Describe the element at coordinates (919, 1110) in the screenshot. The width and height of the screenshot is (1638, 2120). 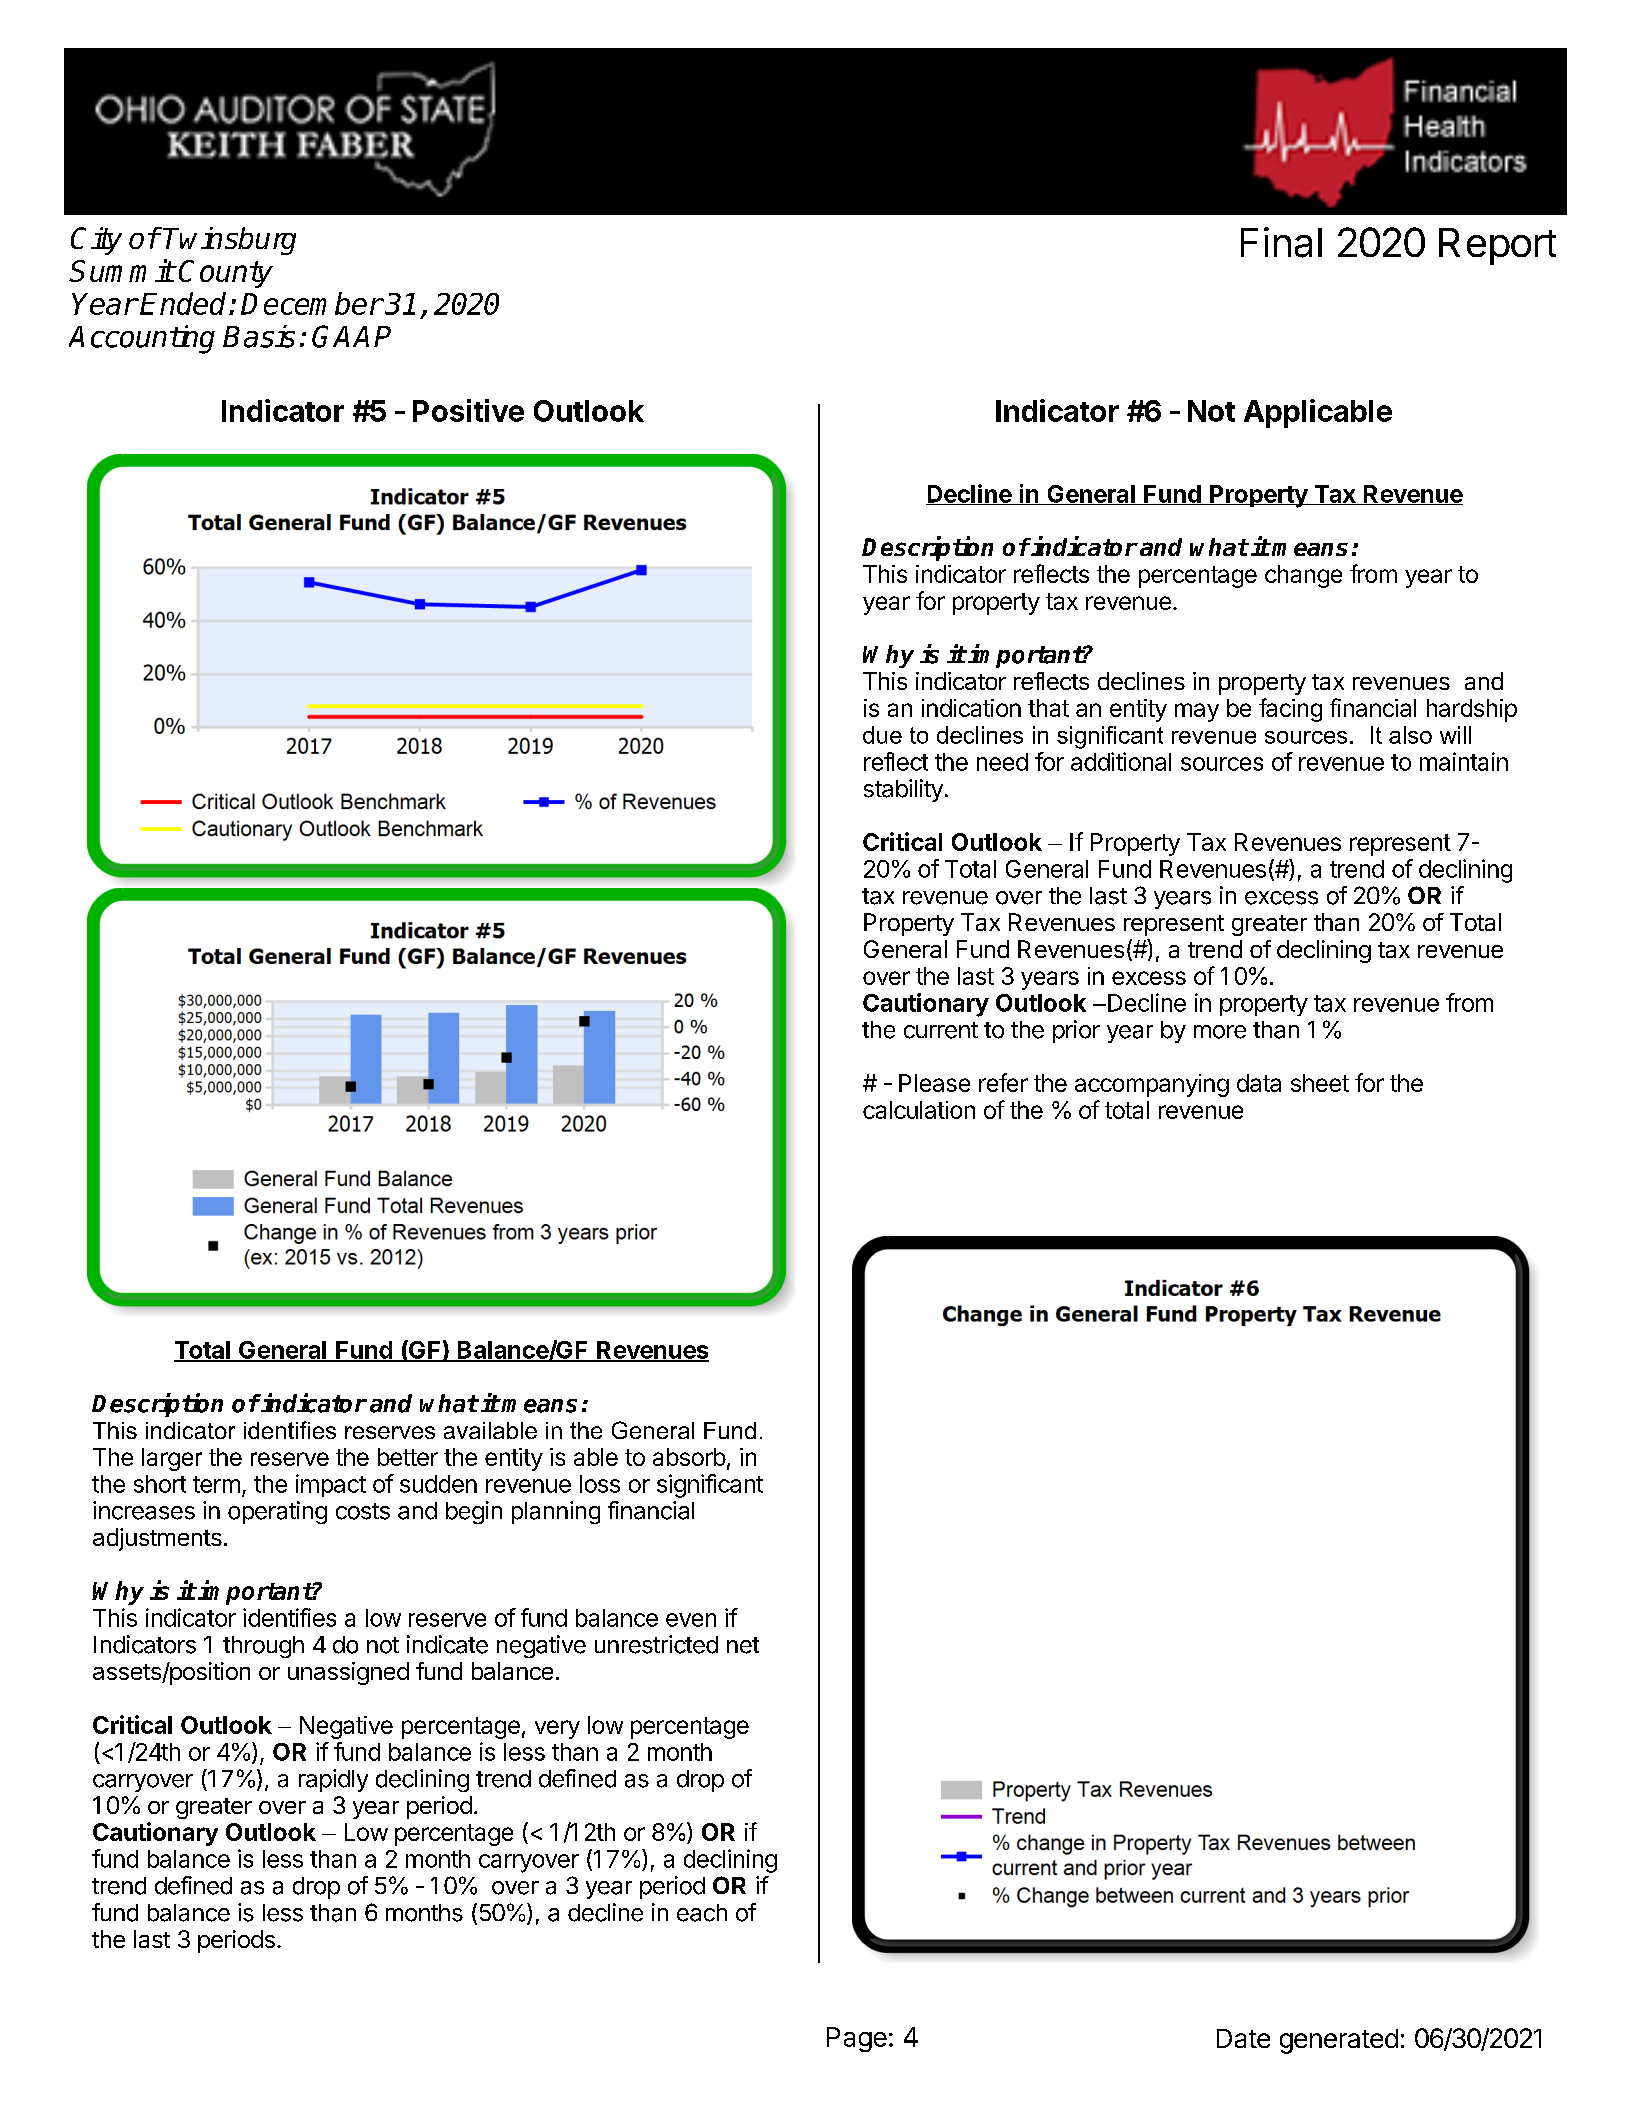
I see `calculation` at that location.
